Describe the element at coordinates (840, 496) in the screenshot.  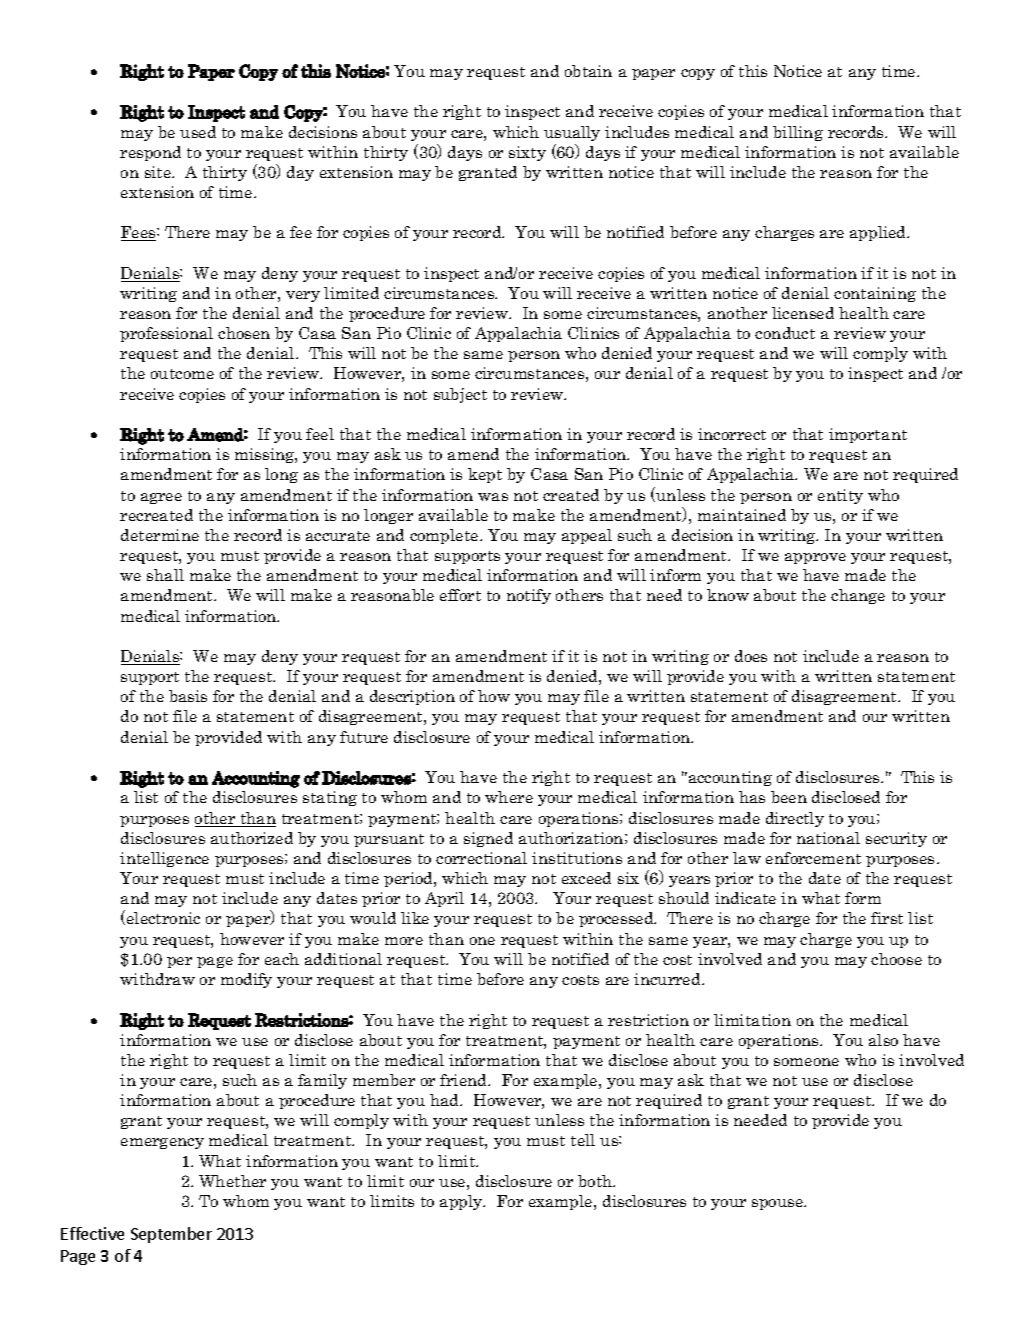
I see `entity` at that location.
